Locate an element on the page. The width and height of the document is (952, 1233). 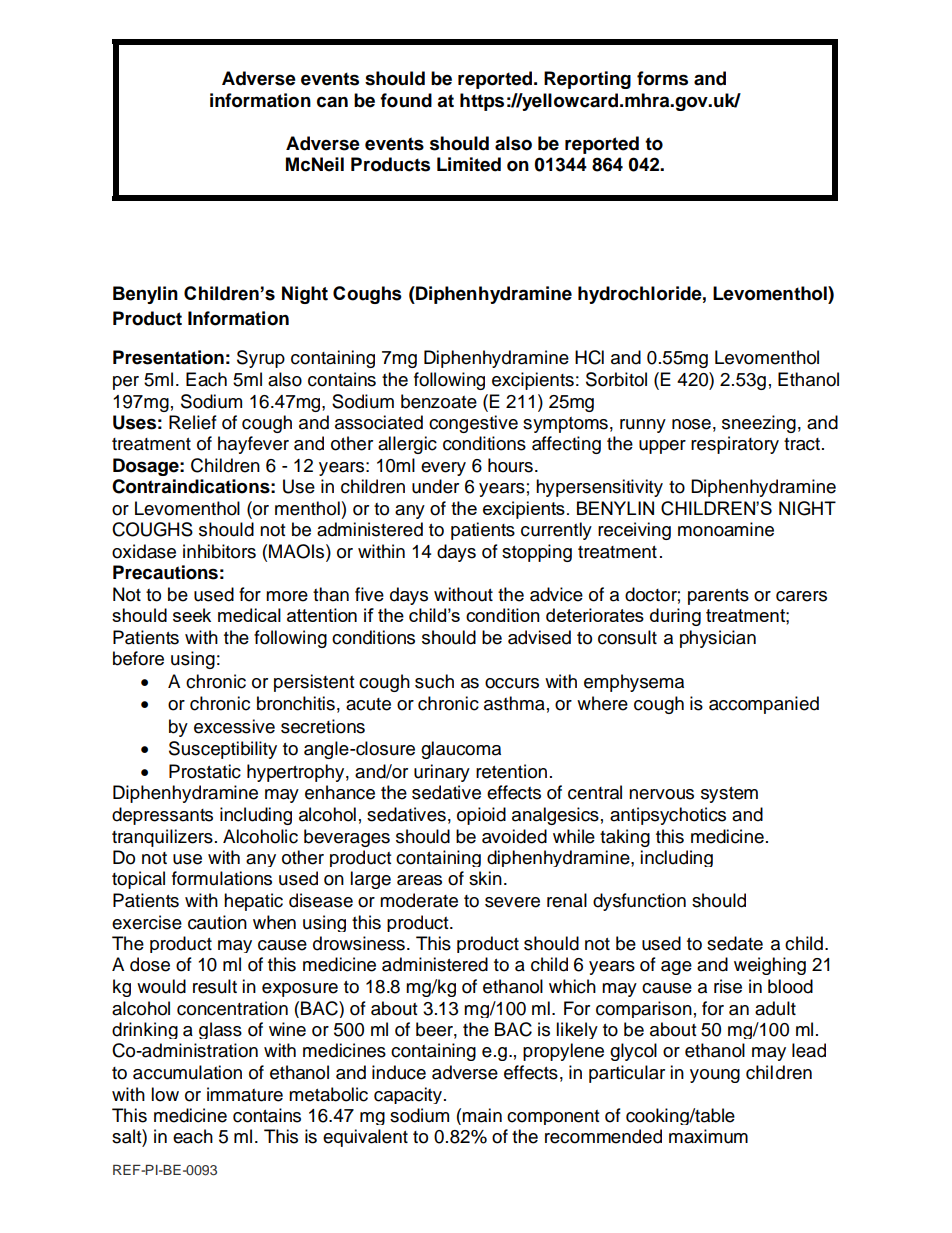
formulations is located at coordinates (222, 878).
